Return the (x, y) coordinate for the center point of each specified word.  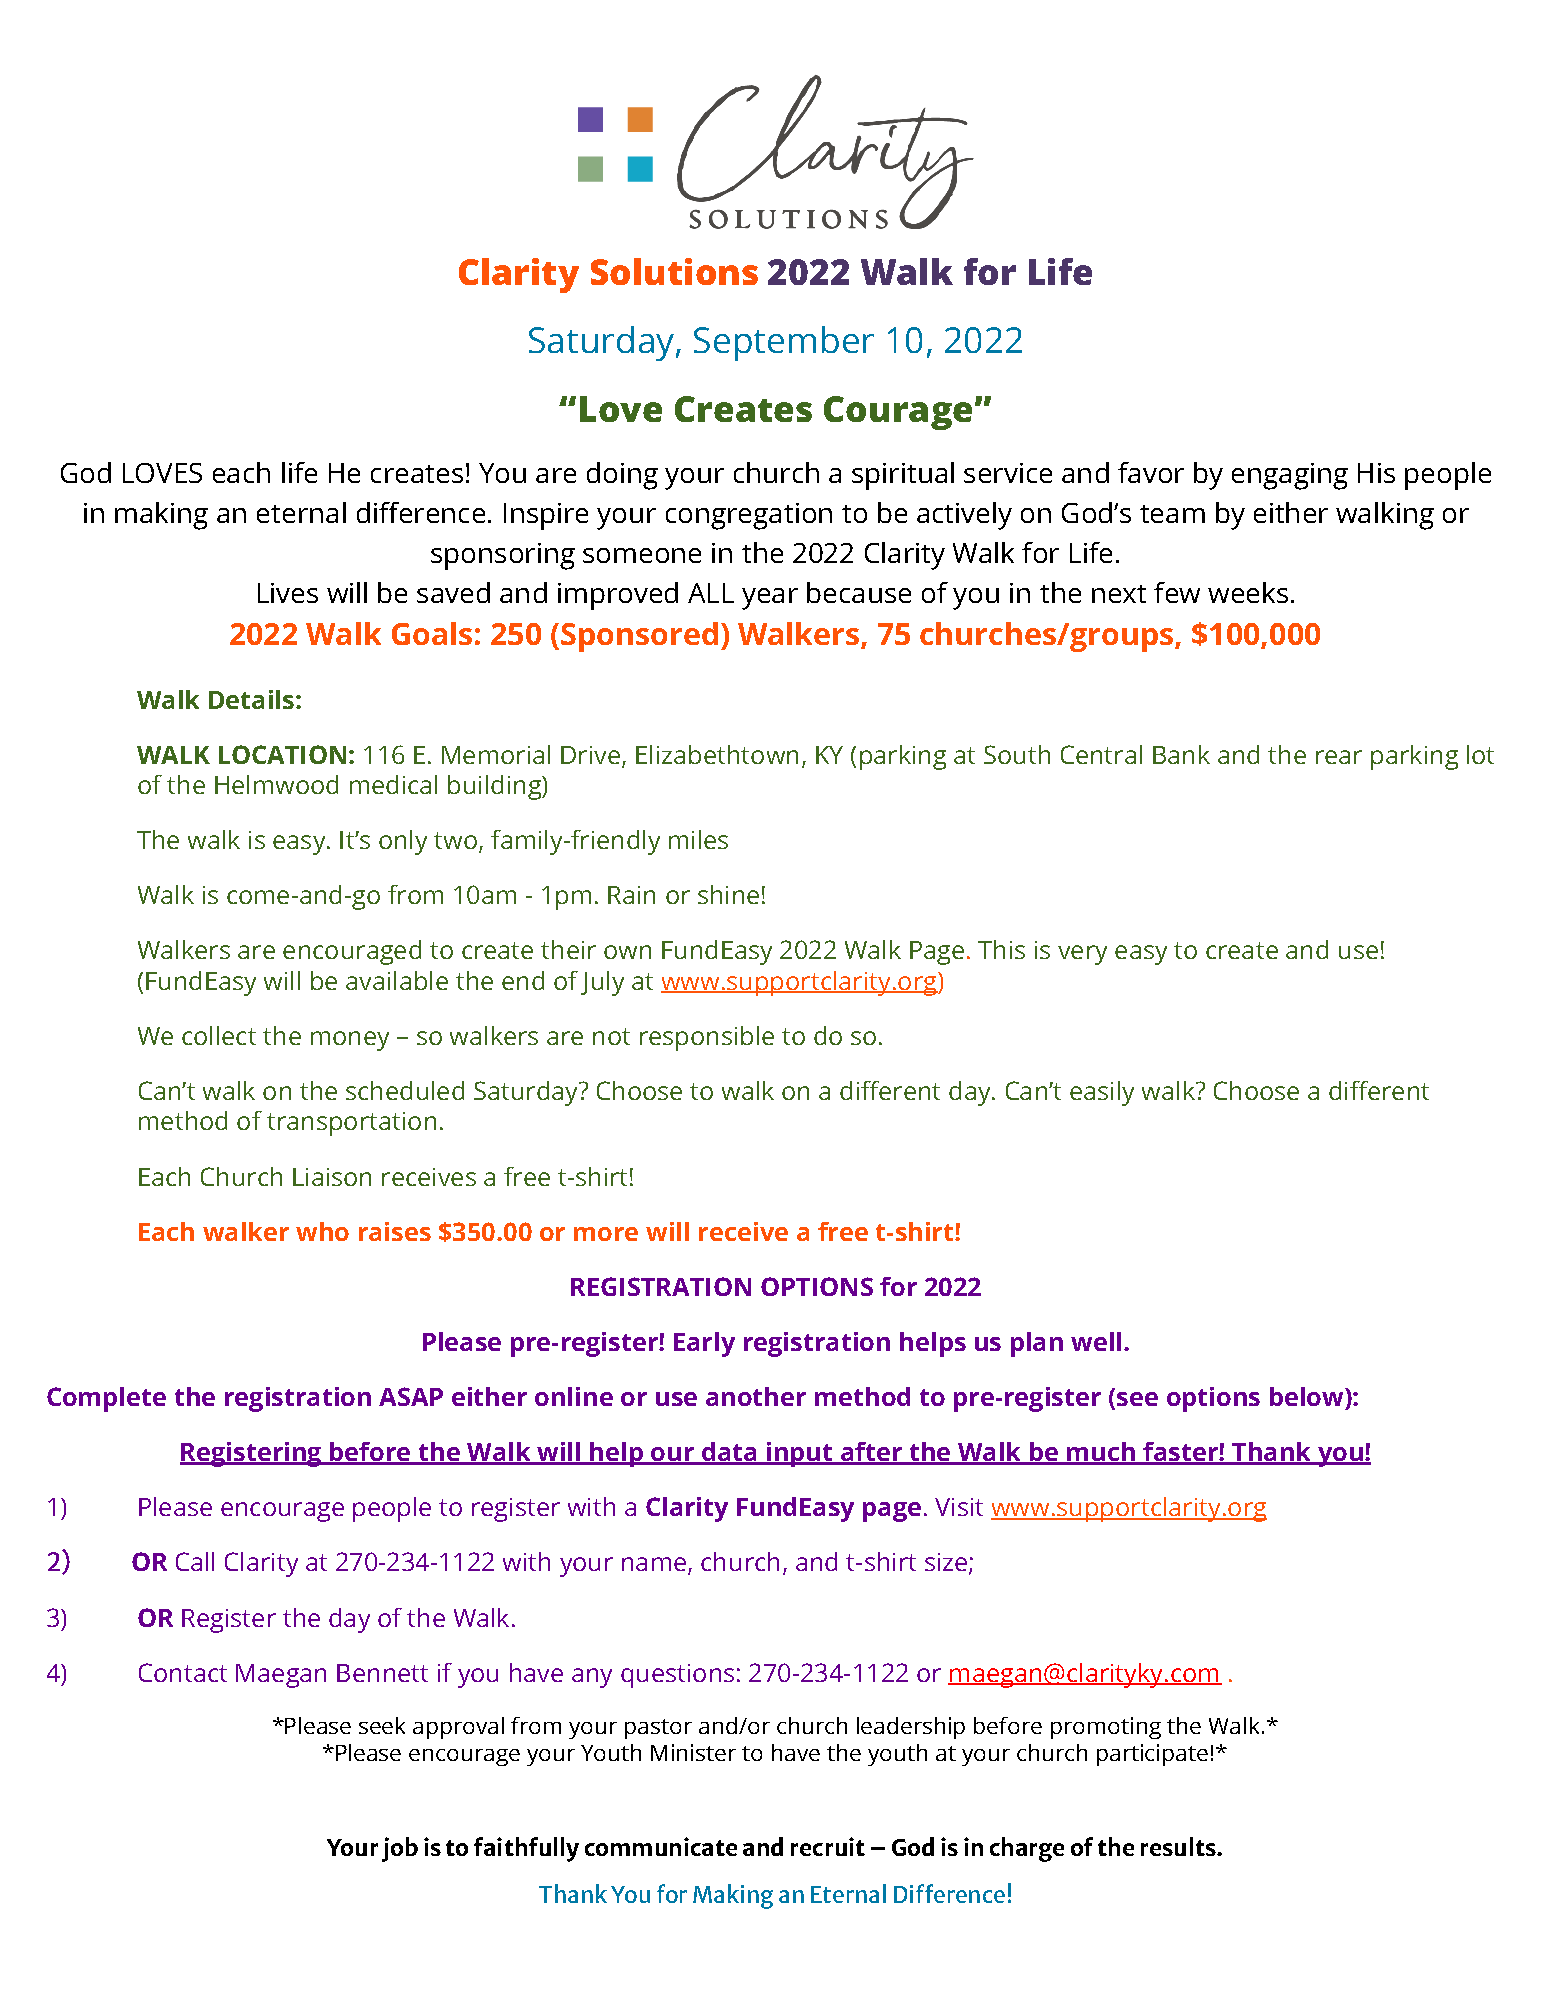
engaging (1290, 476)
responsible (707, 1038)
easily (1102, 1093)
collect (219, 1035)
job (400, 1849)
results (1179, 1846)
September (784, 343)
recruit (828, 1846)
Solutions (674, 271)
